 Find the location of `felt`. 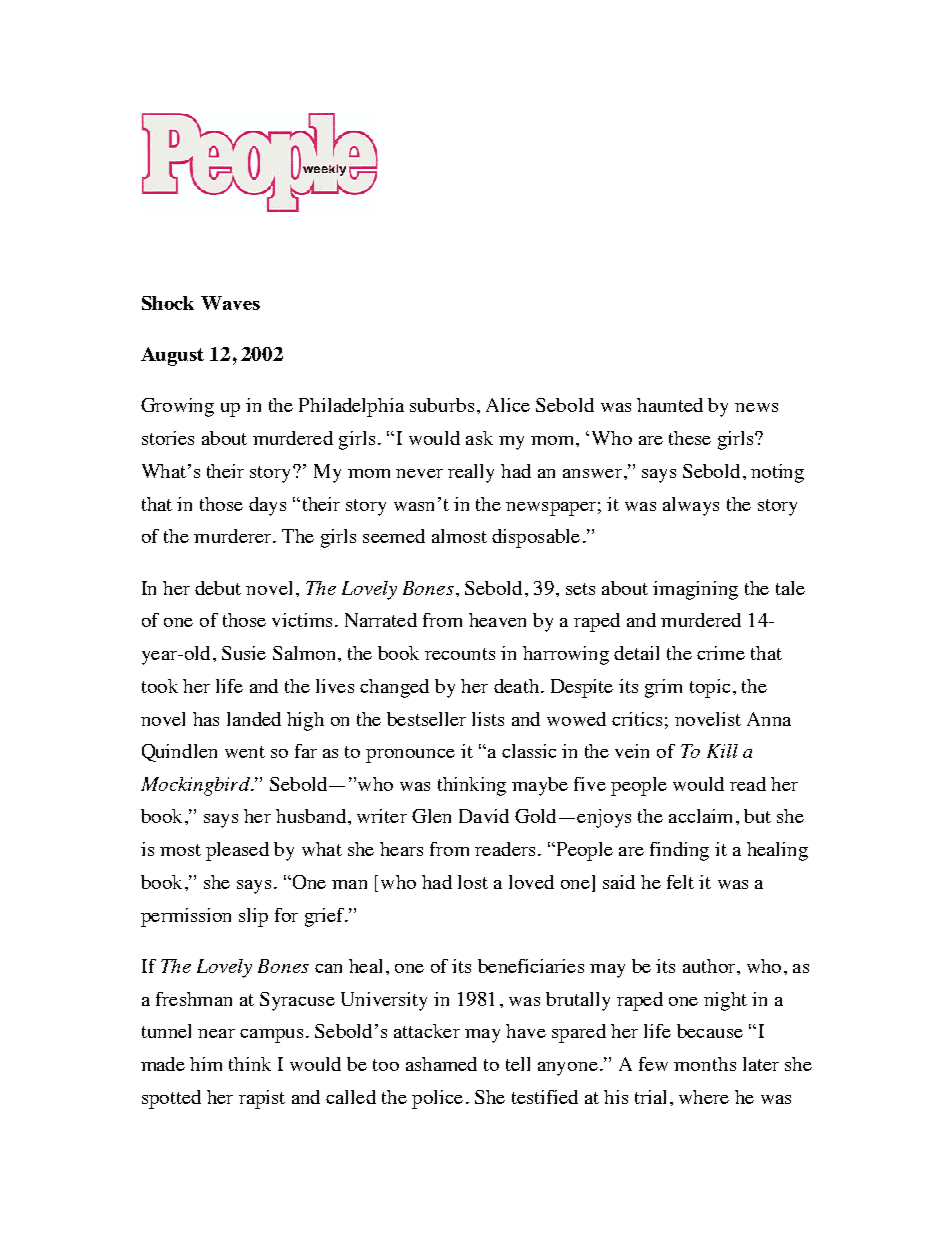

felt is located at coordinates (680, 882).
